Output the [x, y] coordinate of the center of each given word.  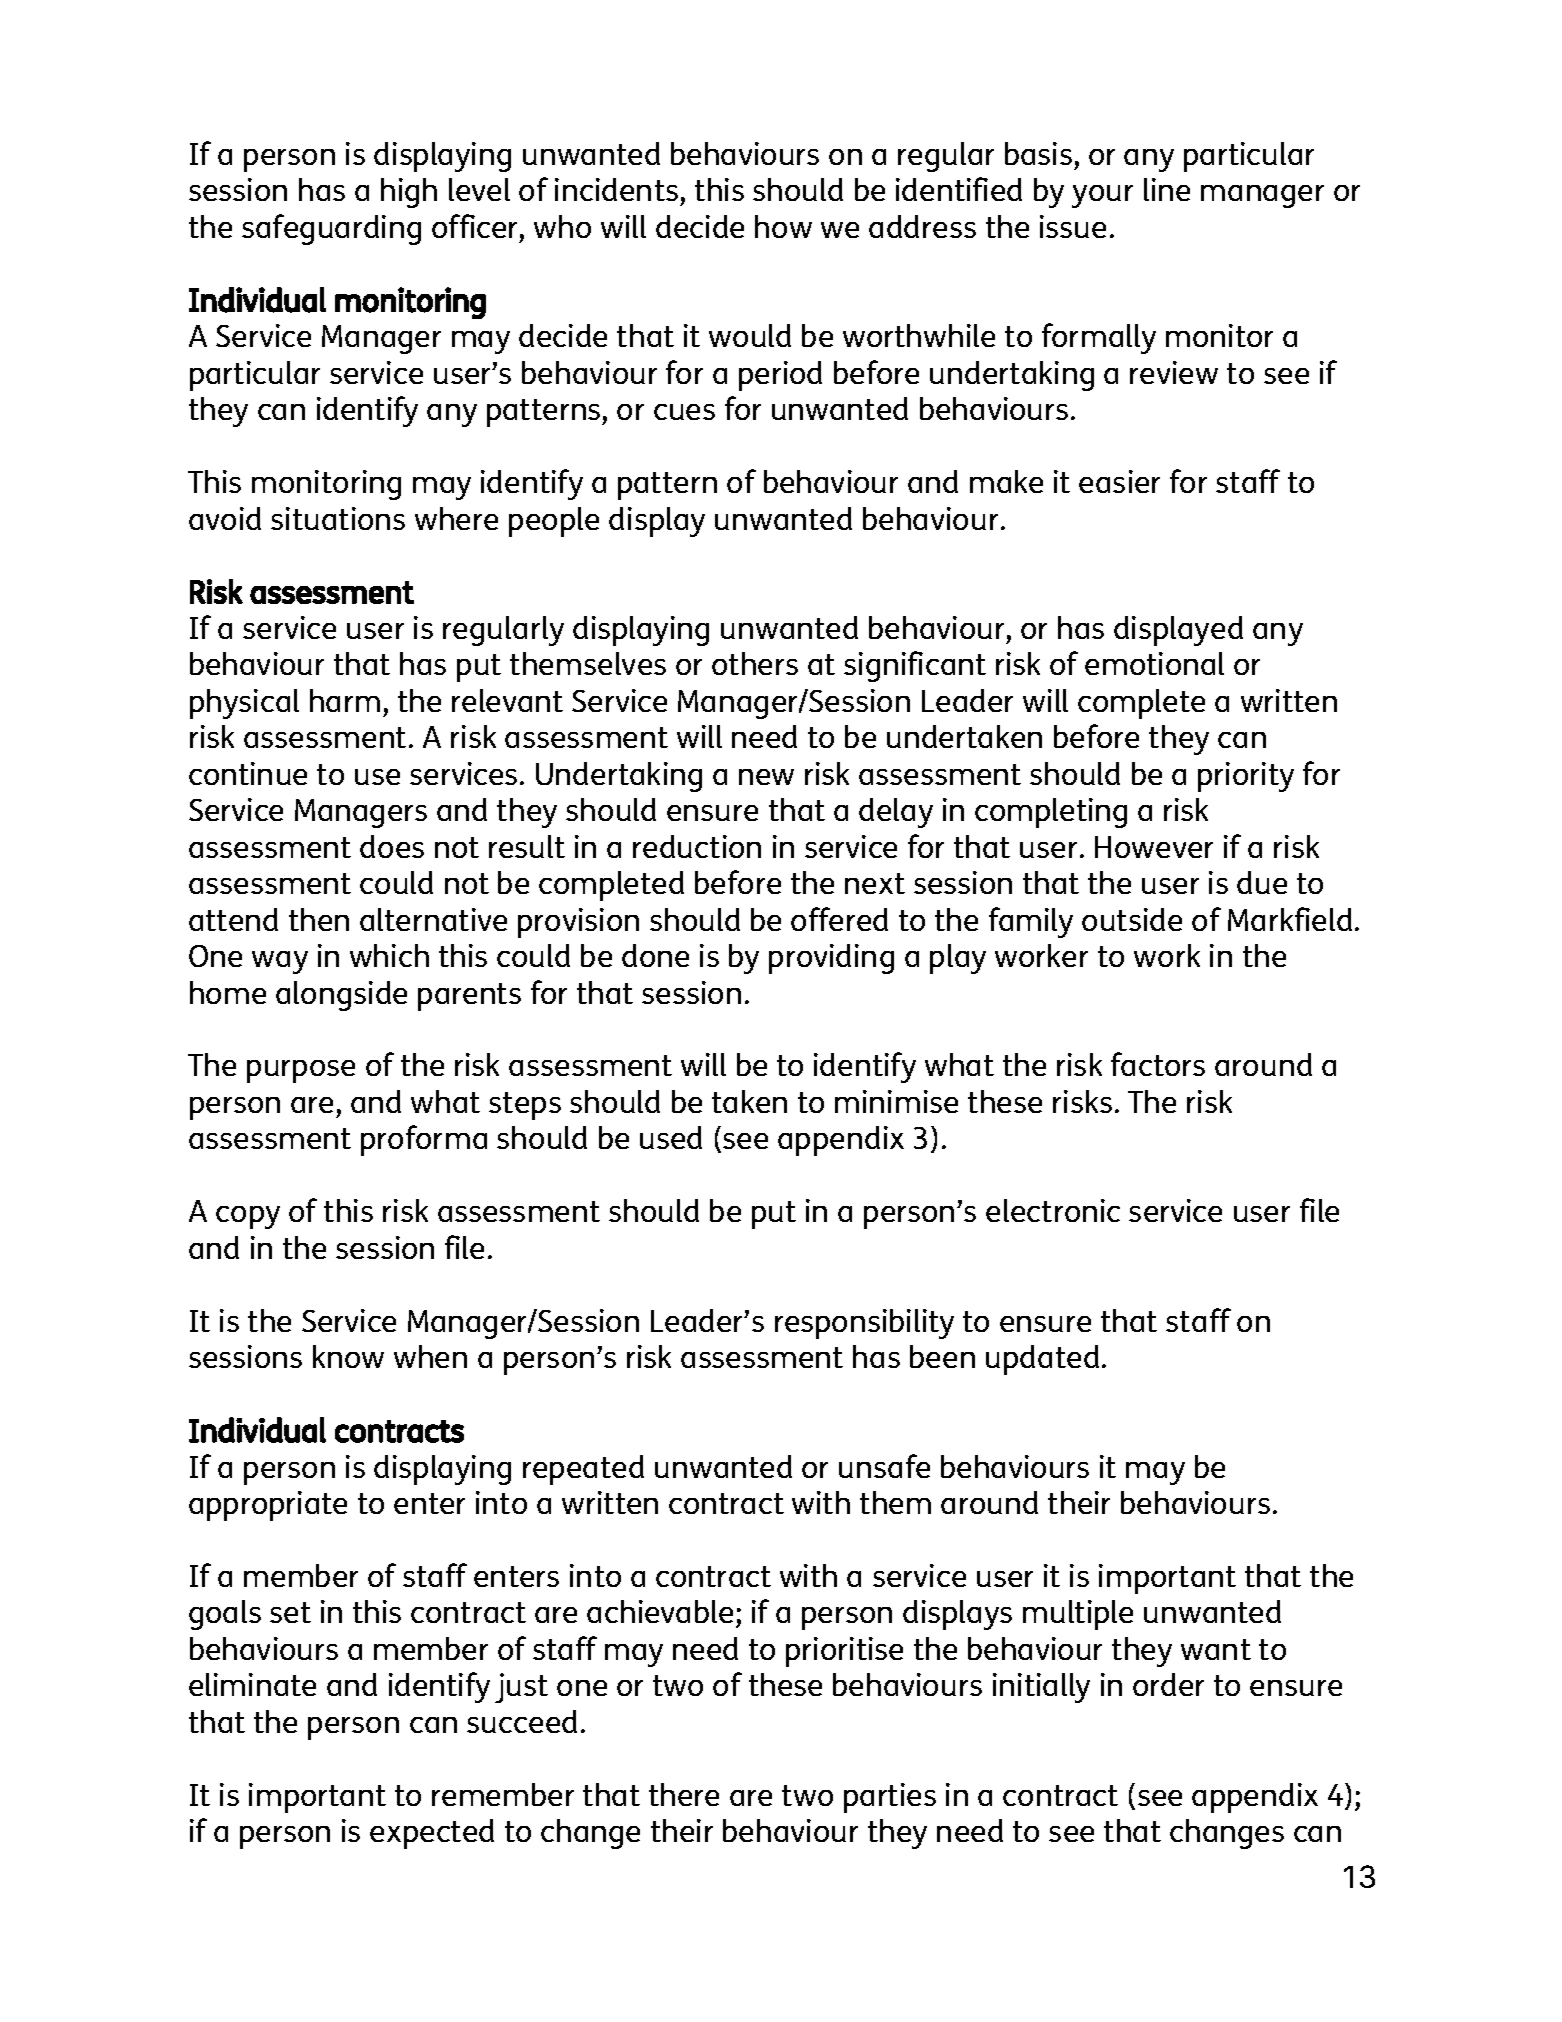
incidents [616, 189]
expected [432, 1834]
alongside [341, 996]
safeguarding [331, 229]
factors [1158, 1064]
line [1167, 189]
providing [831, 959]
